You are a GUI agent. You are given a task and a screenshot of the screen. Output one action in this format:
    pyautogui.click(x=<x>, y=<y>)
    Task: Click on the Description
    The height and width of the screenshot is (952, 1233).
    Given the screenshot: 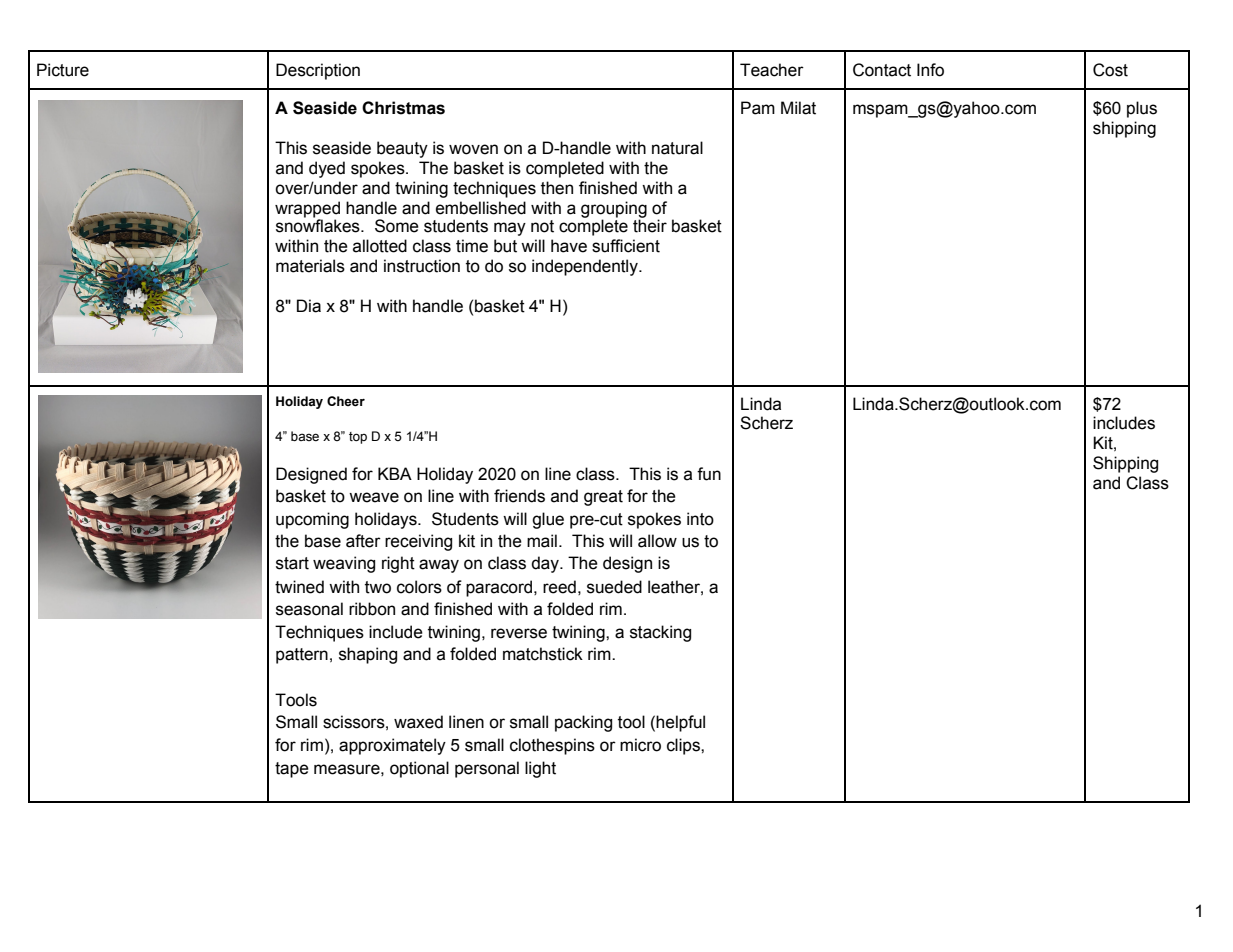 What is the action you would take?
    pyautogui.click(x=318, y=71)
